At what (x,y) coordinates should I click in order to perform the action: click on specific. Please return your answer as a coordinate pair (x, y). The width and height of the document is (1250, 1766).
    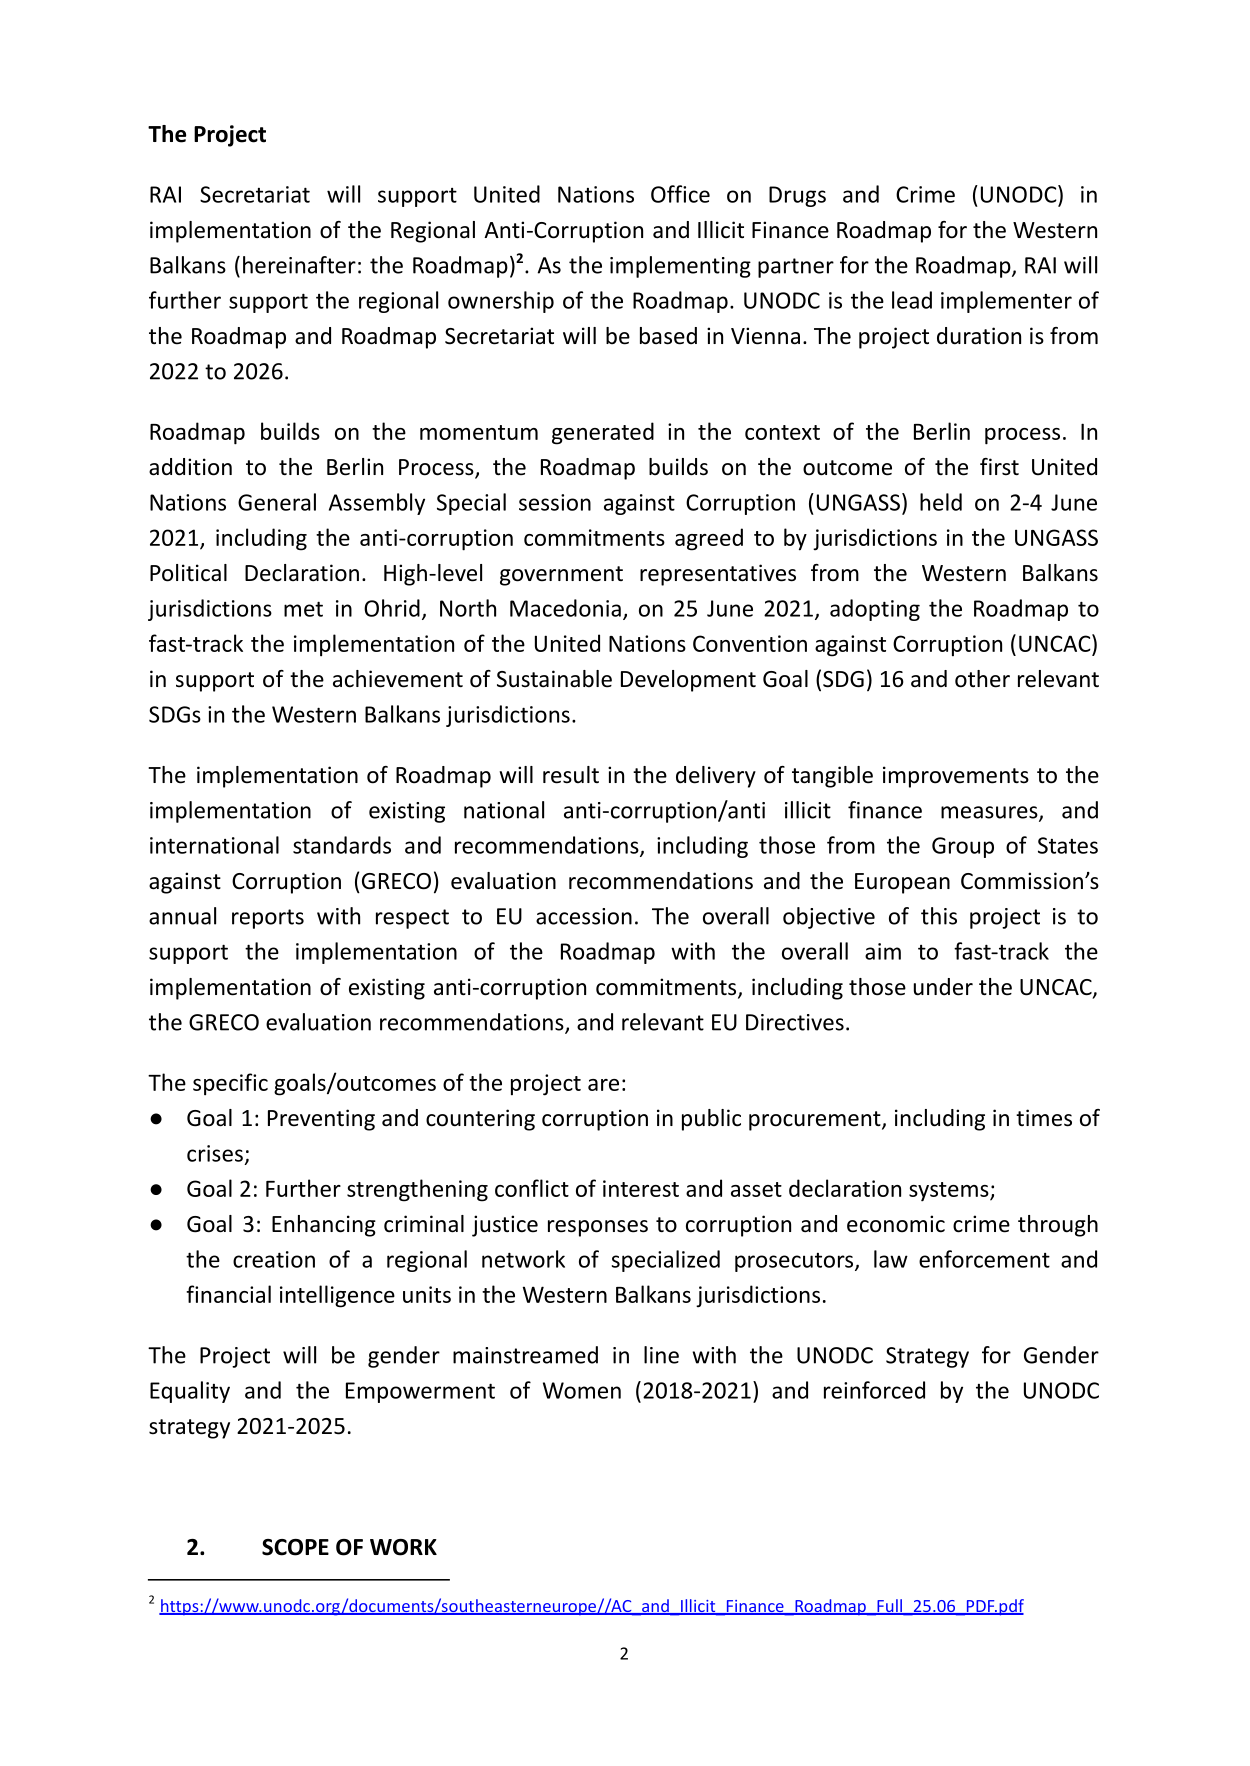
    Looking at the image, I should click on (230, 1084).
